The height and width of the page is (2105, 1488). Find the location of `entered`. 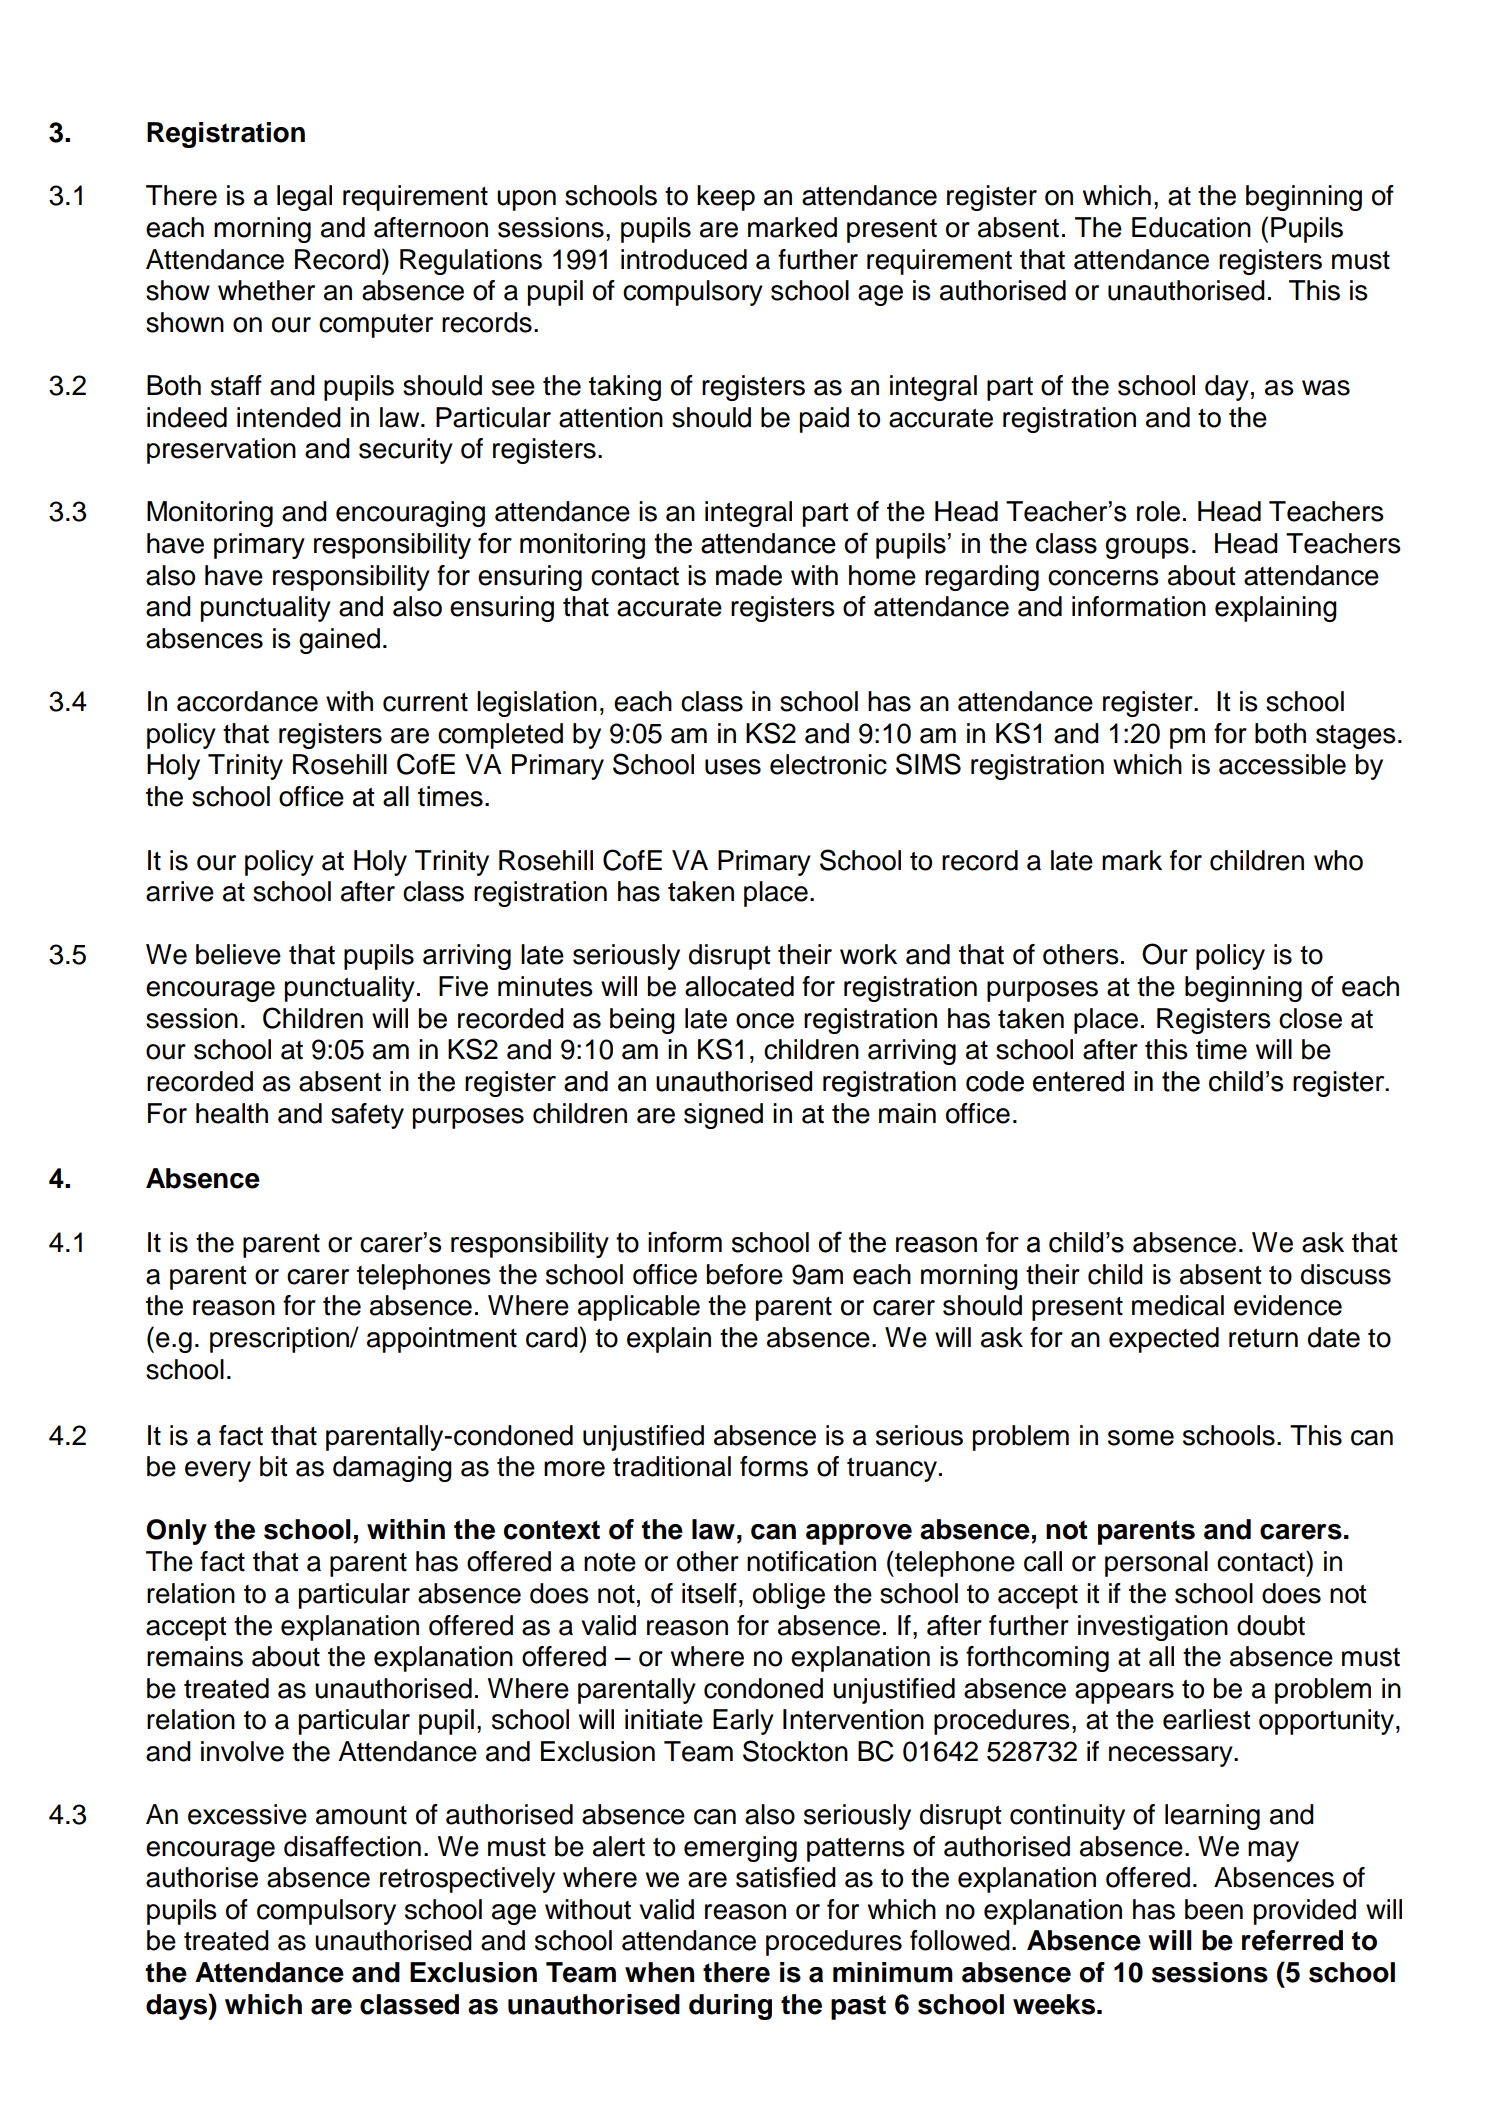

entered is located at coordinates (1078, 1081).
